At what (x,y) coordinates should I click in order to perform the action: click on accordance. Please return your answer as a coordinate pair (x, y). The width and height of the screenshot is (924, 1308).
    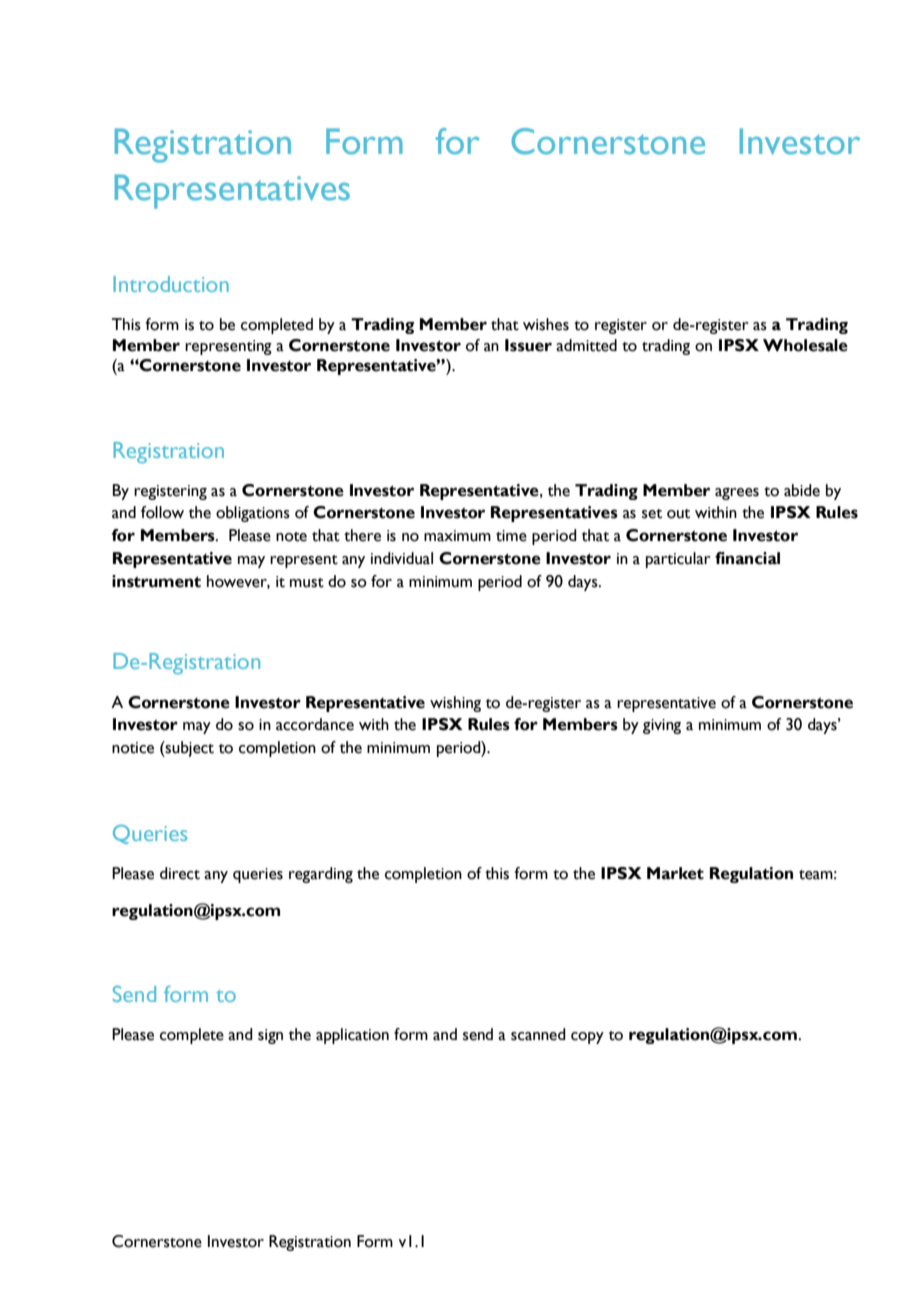
    Looking at the image, I should click on (315, 724).
